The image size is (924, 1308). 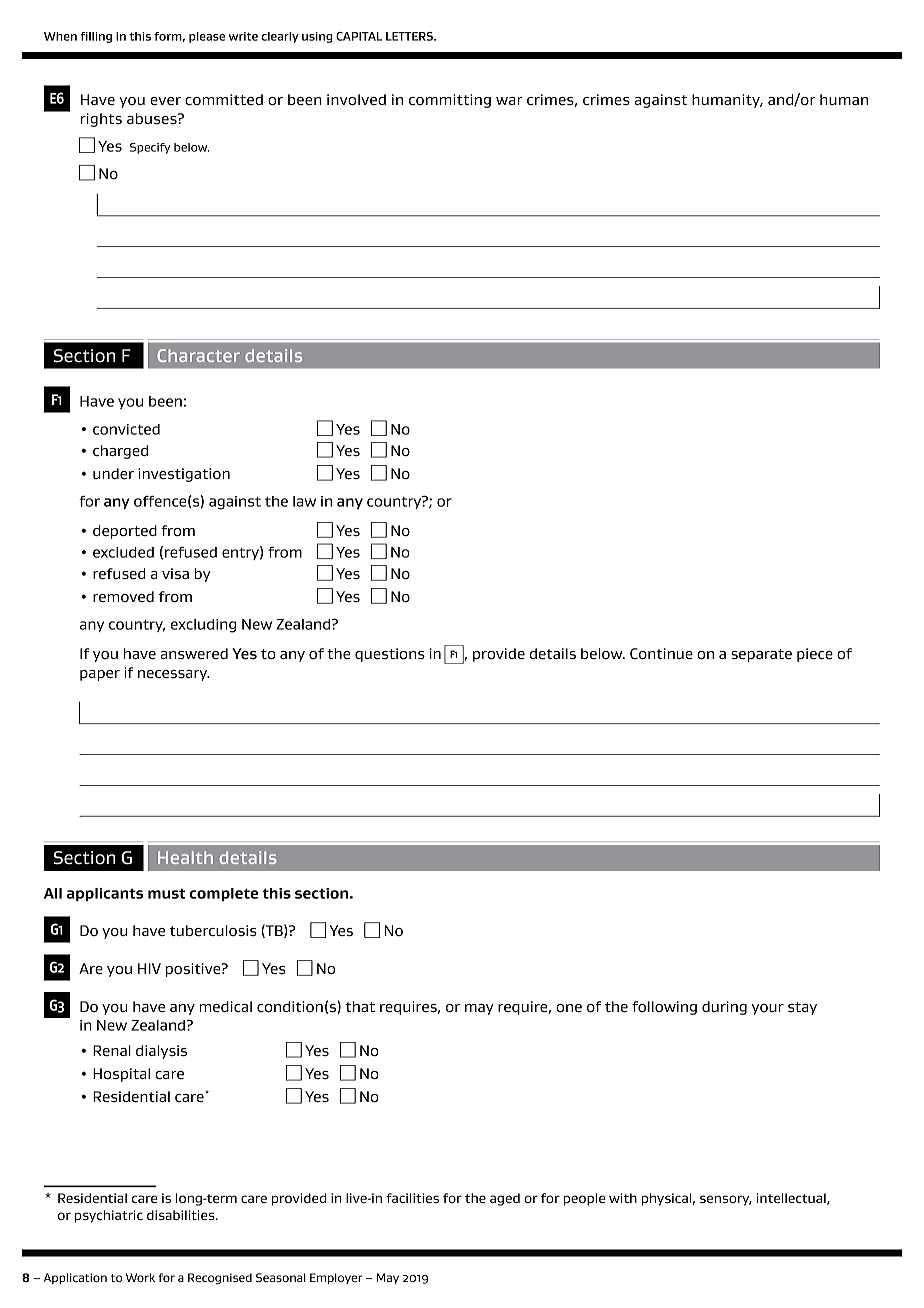 I want to click on Work, so click(x=140, y=1277).
